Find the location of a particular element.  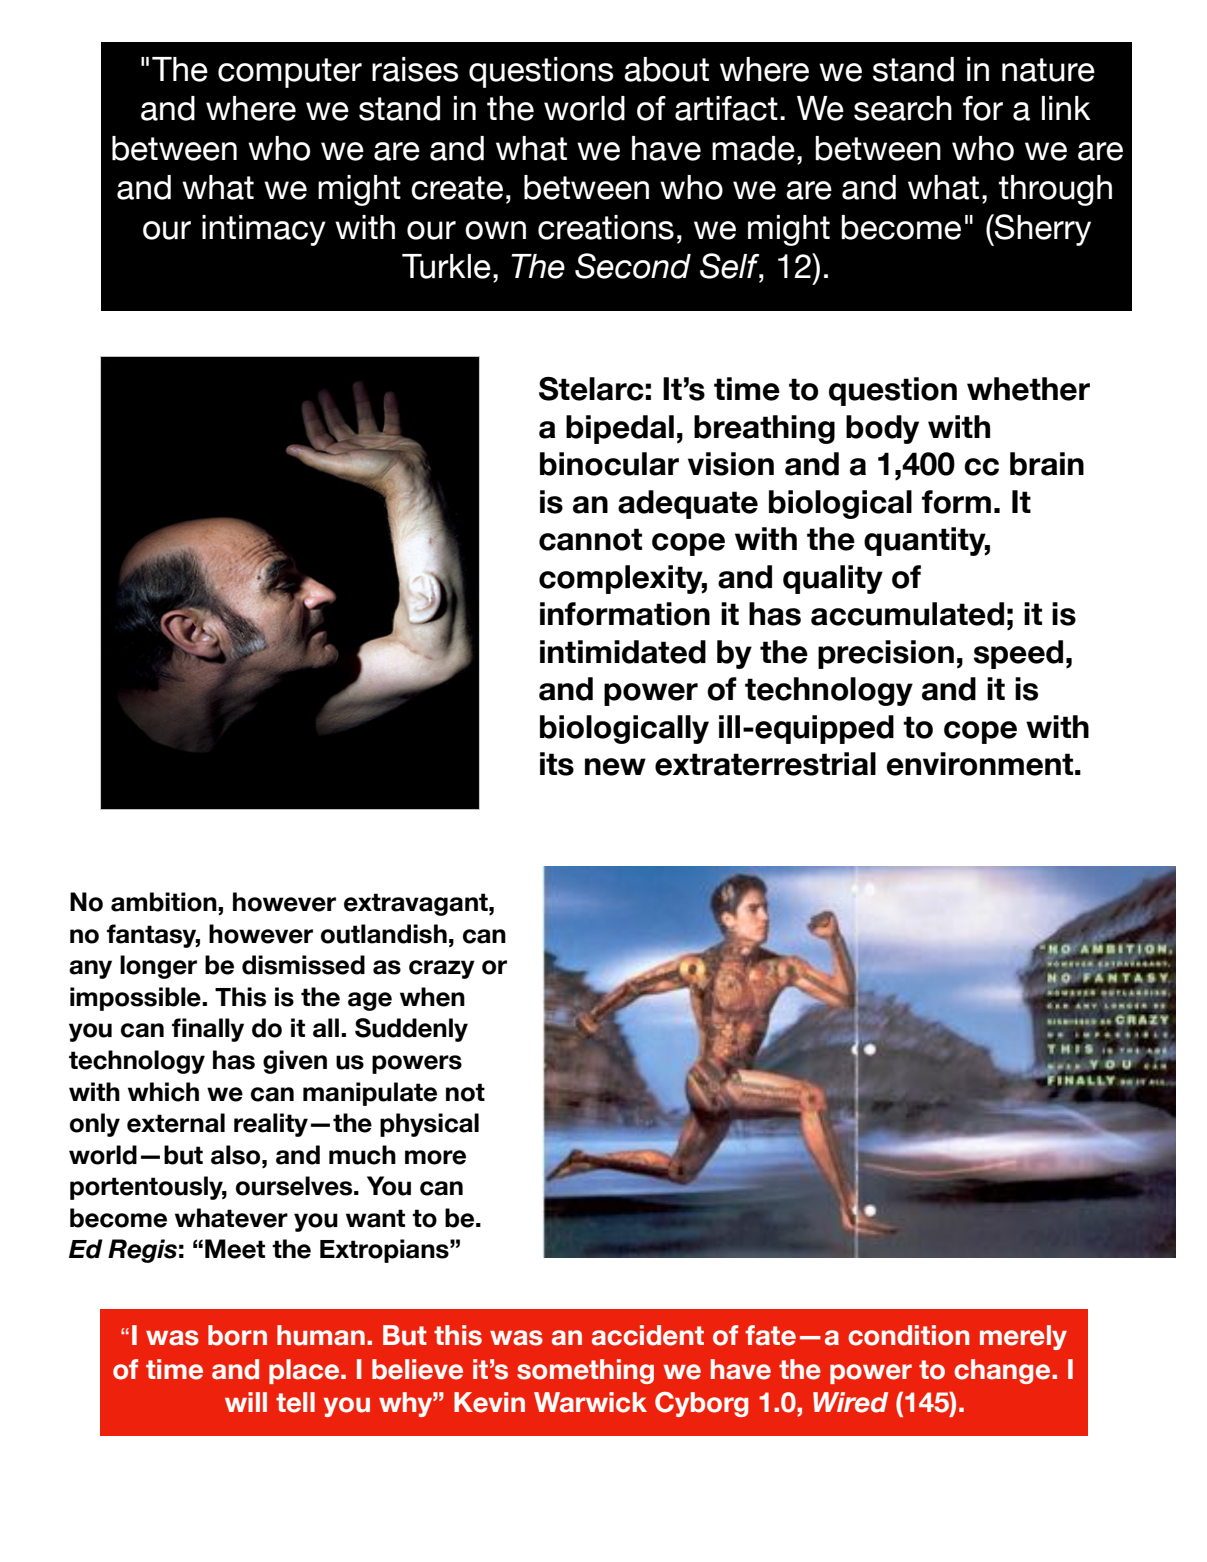

its is located at coordinates (557, 764).
